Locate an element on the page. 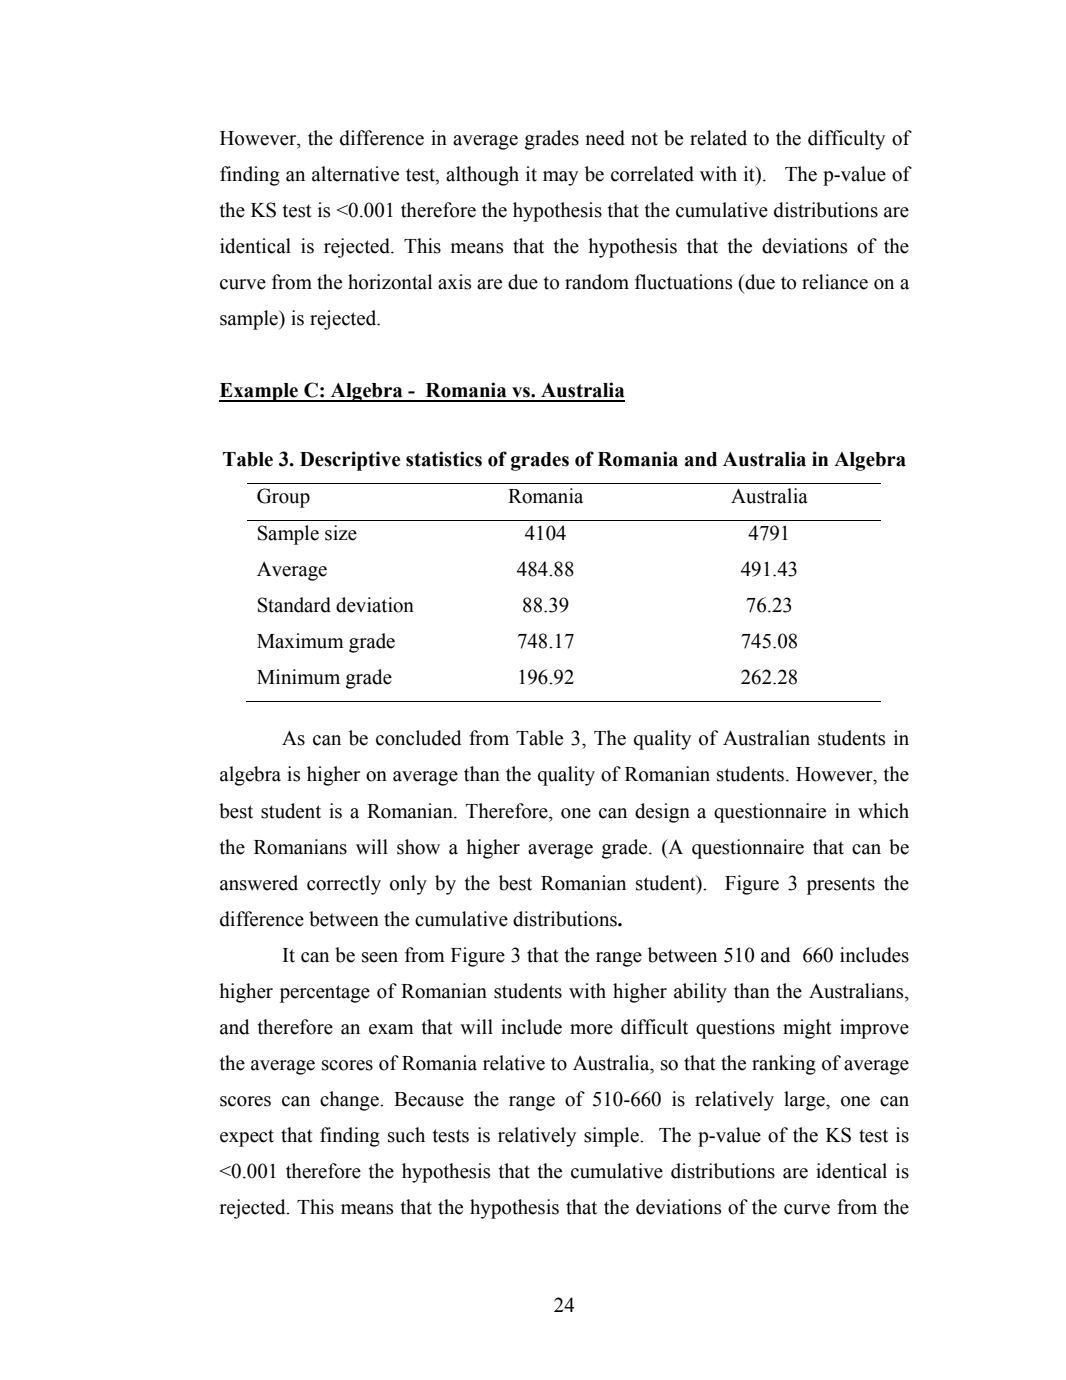 The image size is (1066, 1380). simple is located at coordinates (612, 1137).
